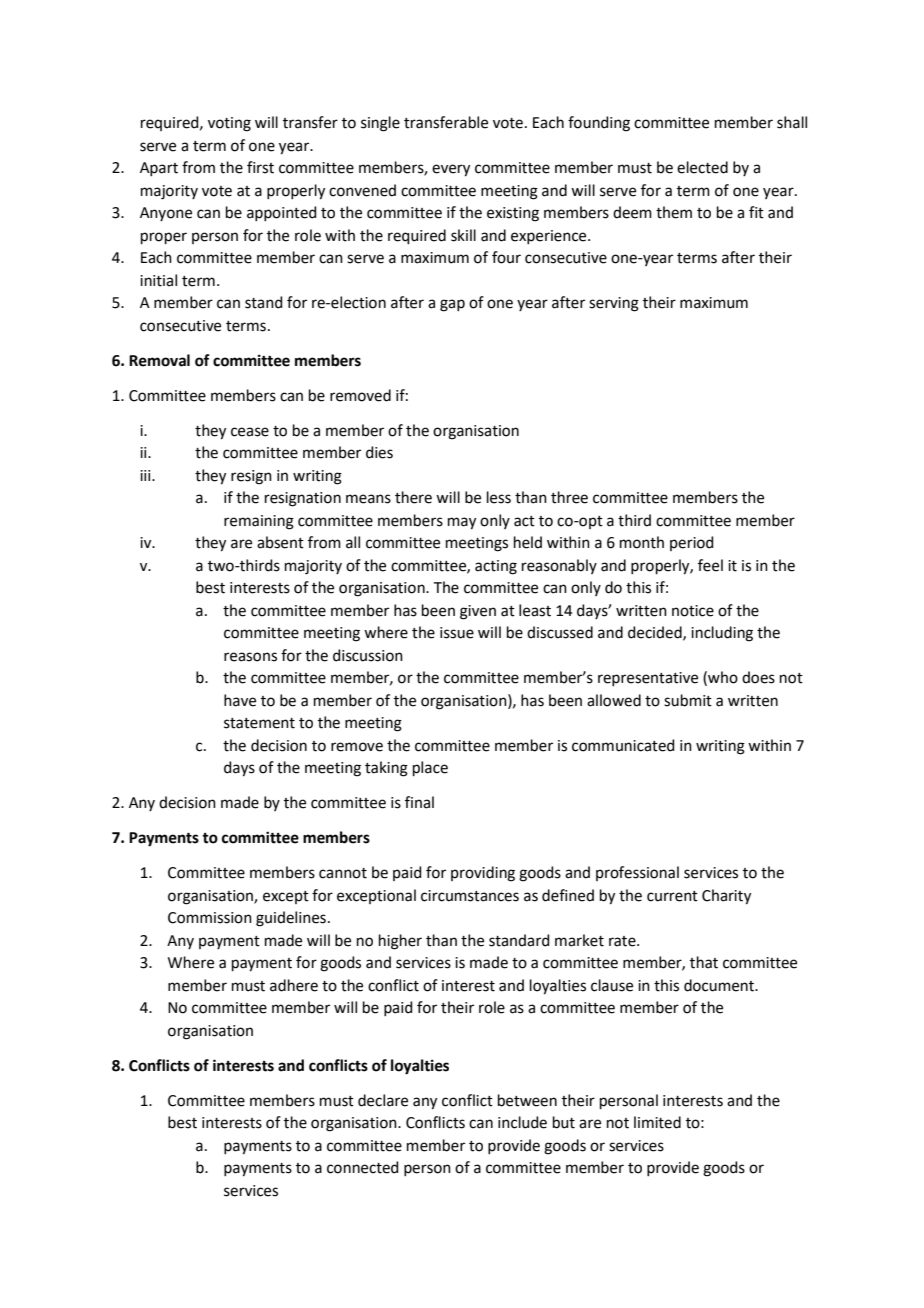 The height and width of the screenshot is (1308, 924). I want to click on less, so click(499, 497).
